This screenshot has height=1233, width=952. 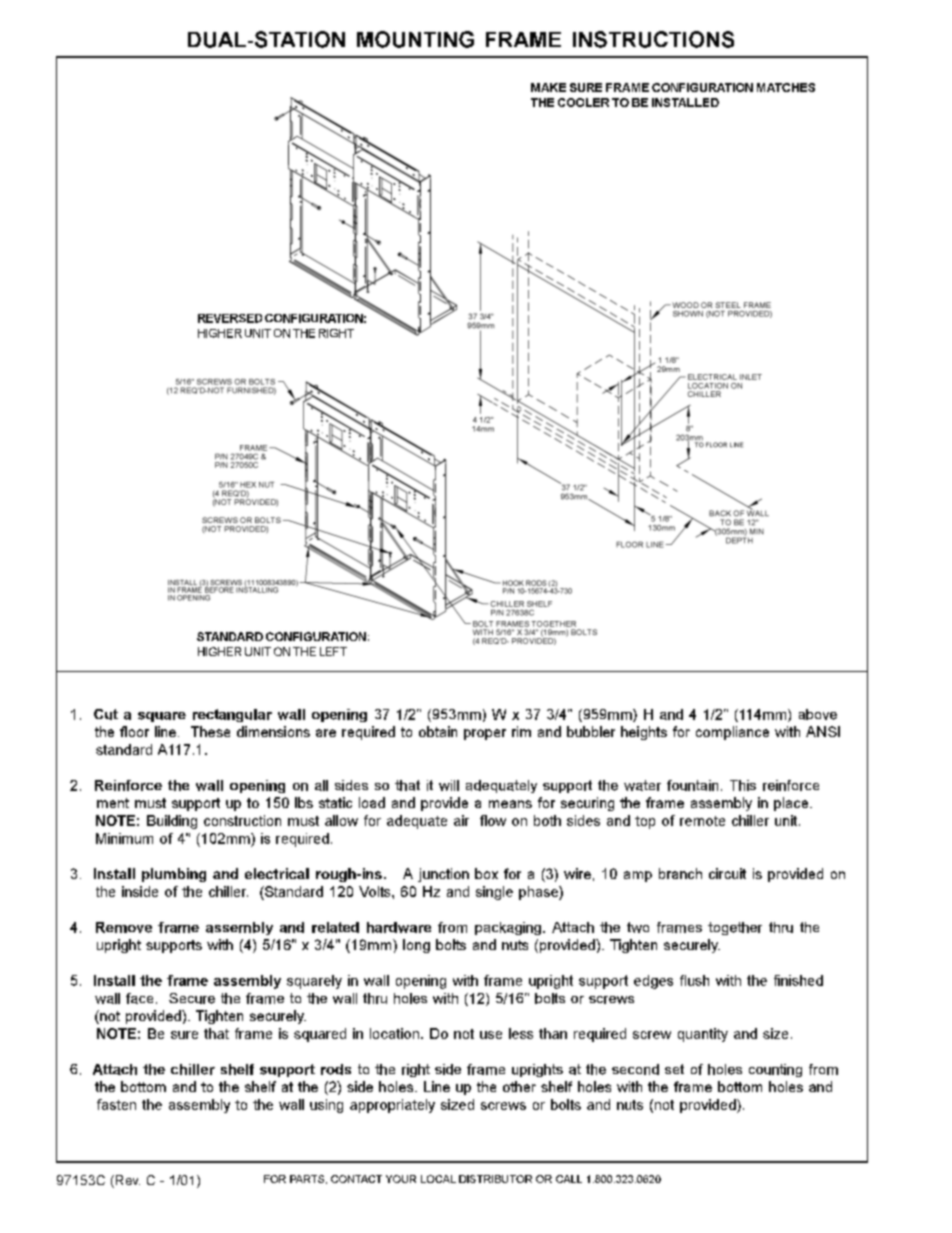 I want to click on above, so click(x=818, y=714).
